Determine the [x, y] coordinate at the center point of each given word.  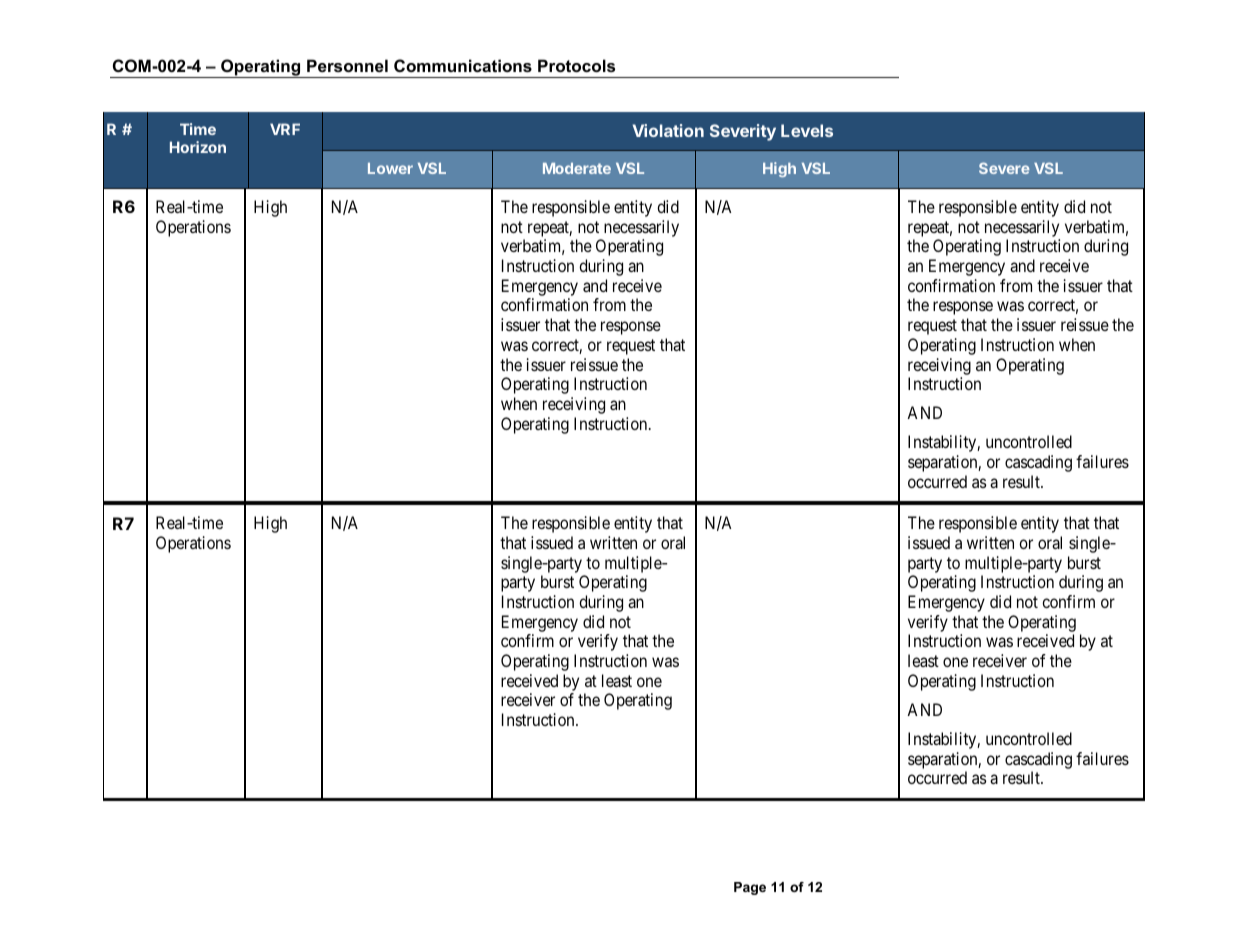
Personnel [347, 65]
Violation [668, 130]
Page [750, 888]
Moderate [577, 168]
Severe [1004, 168]
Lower [390, 168]
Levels [807, 130]
